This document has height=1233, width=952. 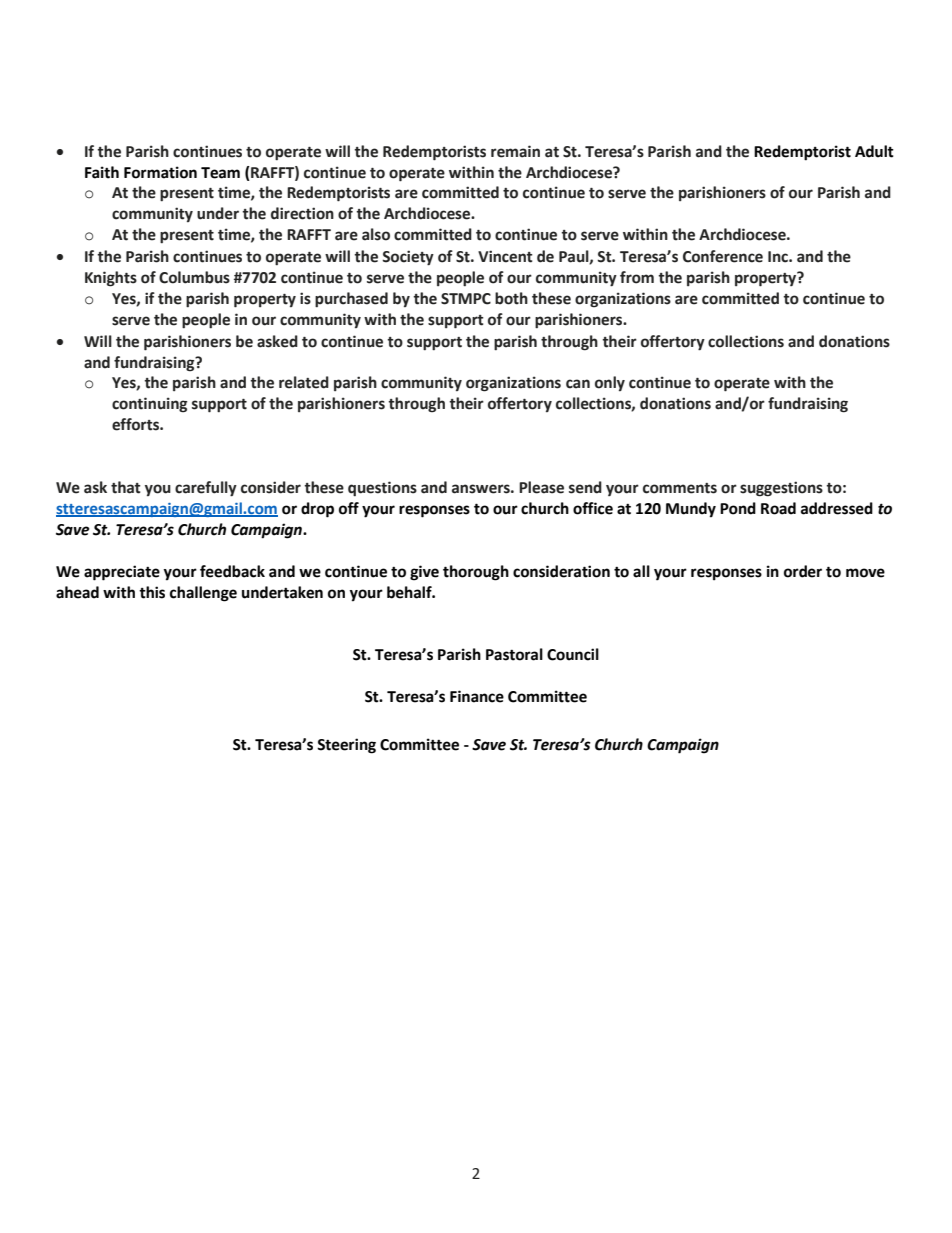 I want to click on remain, so click(x=515, y=151).
